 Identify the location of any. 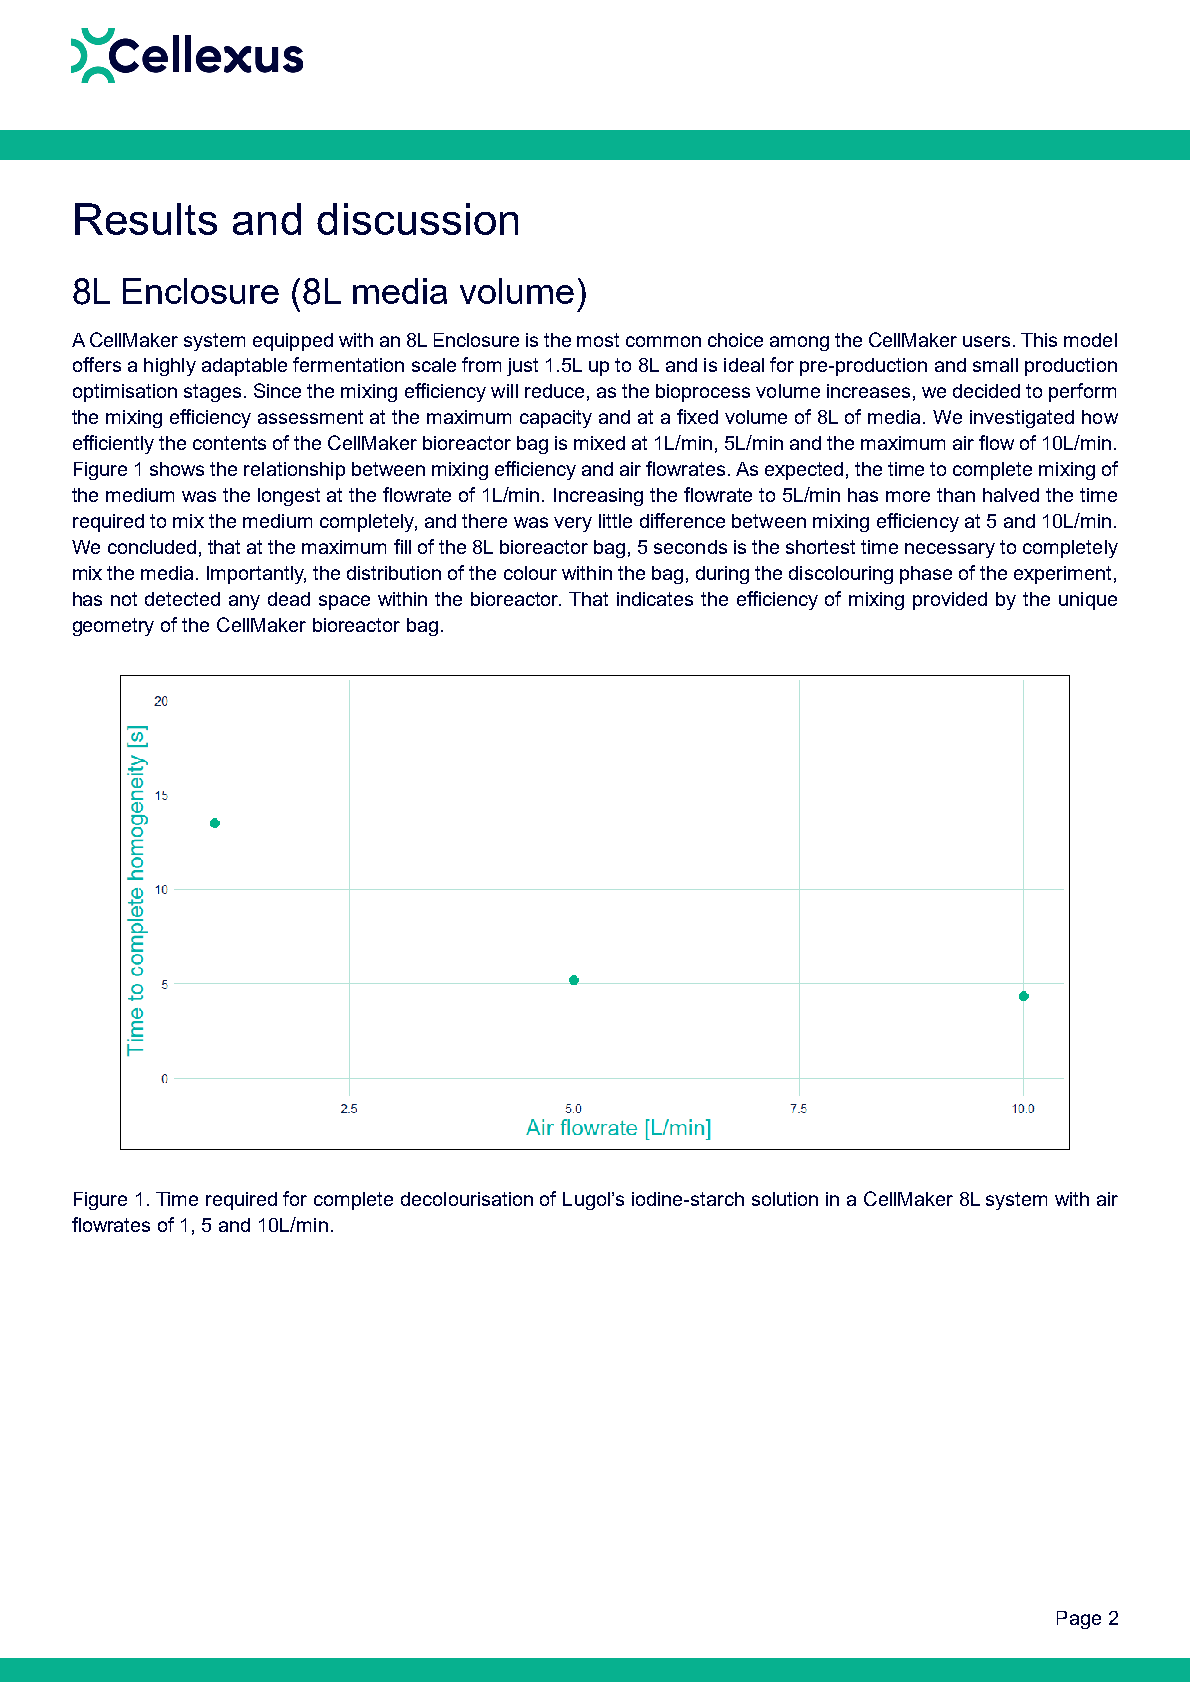
(244, 602).
